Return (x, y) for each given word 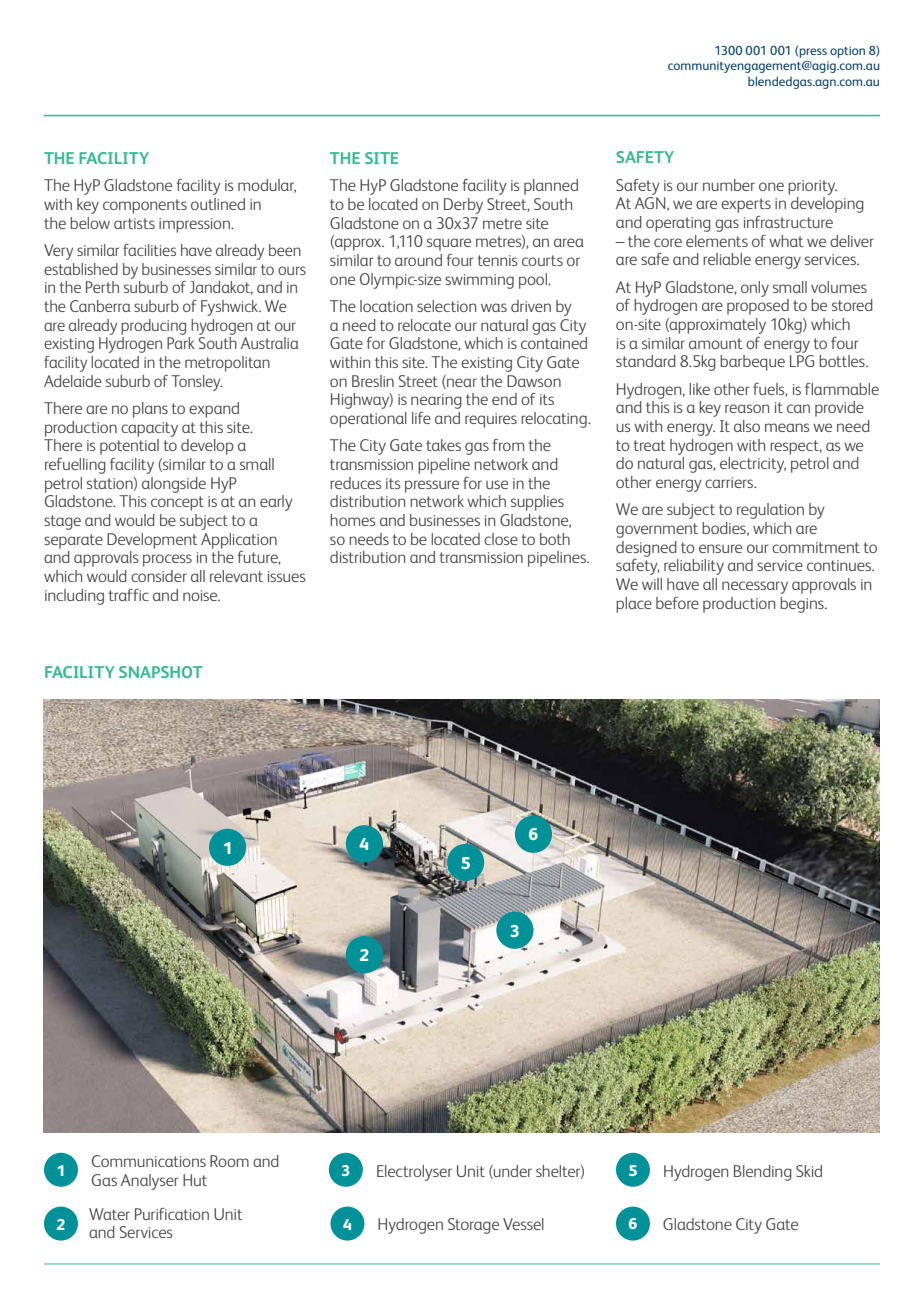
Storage (473, 1226)
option (847, 52)
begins (803, 605)
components (145, 206)
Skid (809, 1171)
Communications (149, 1161)
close (501, 539)
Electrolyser (414, 1173)
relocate (424, 325)
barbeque (752, 363)
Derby (463, 206)
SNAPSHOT (160, 672)
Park (180, 343)
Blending (763, 1173)
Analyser (149, 1182)
